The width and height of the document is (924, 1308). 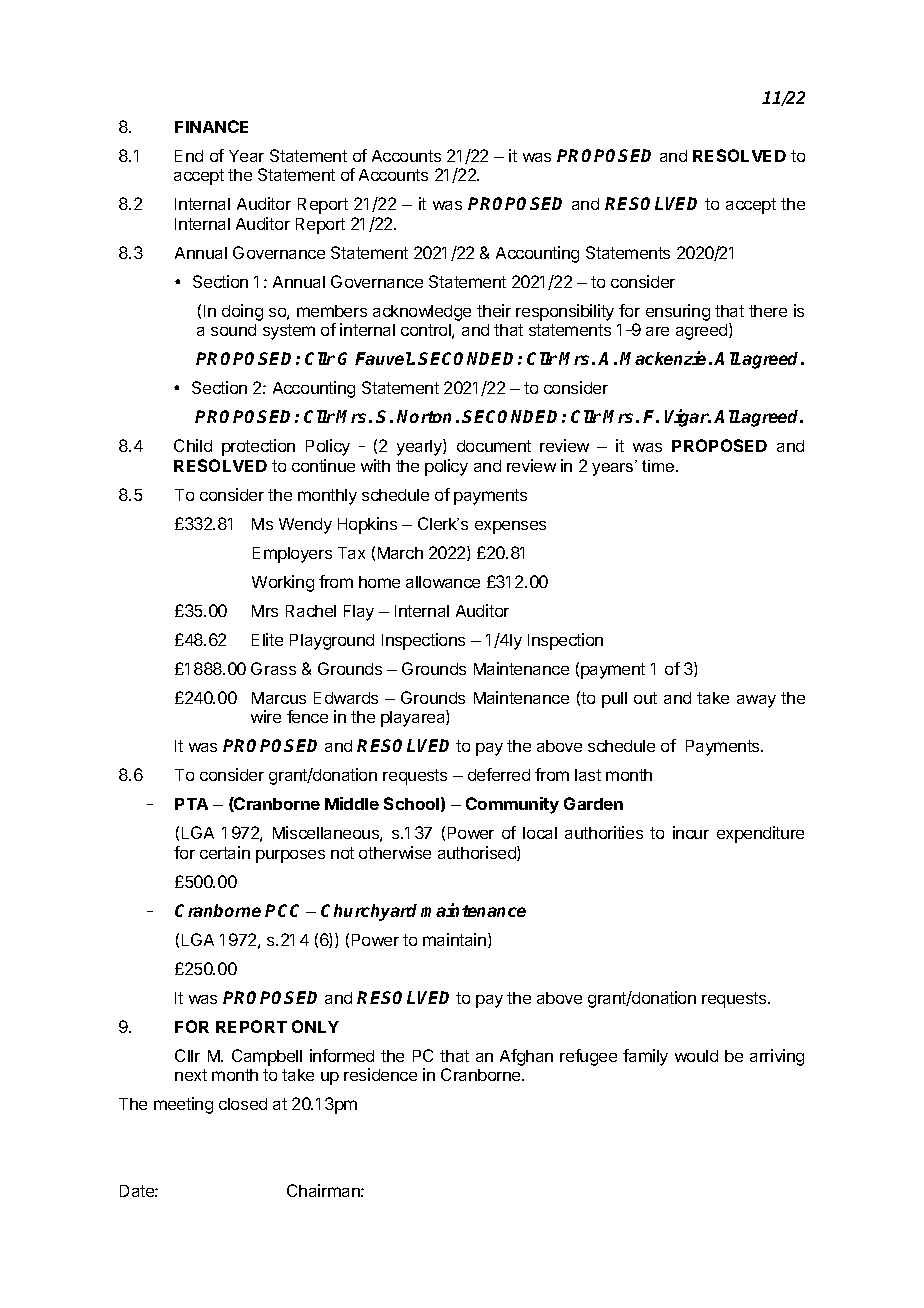 What do you see at coordinates (494, 310) in the document?
I see `their` at bounding box center [494, 310].
